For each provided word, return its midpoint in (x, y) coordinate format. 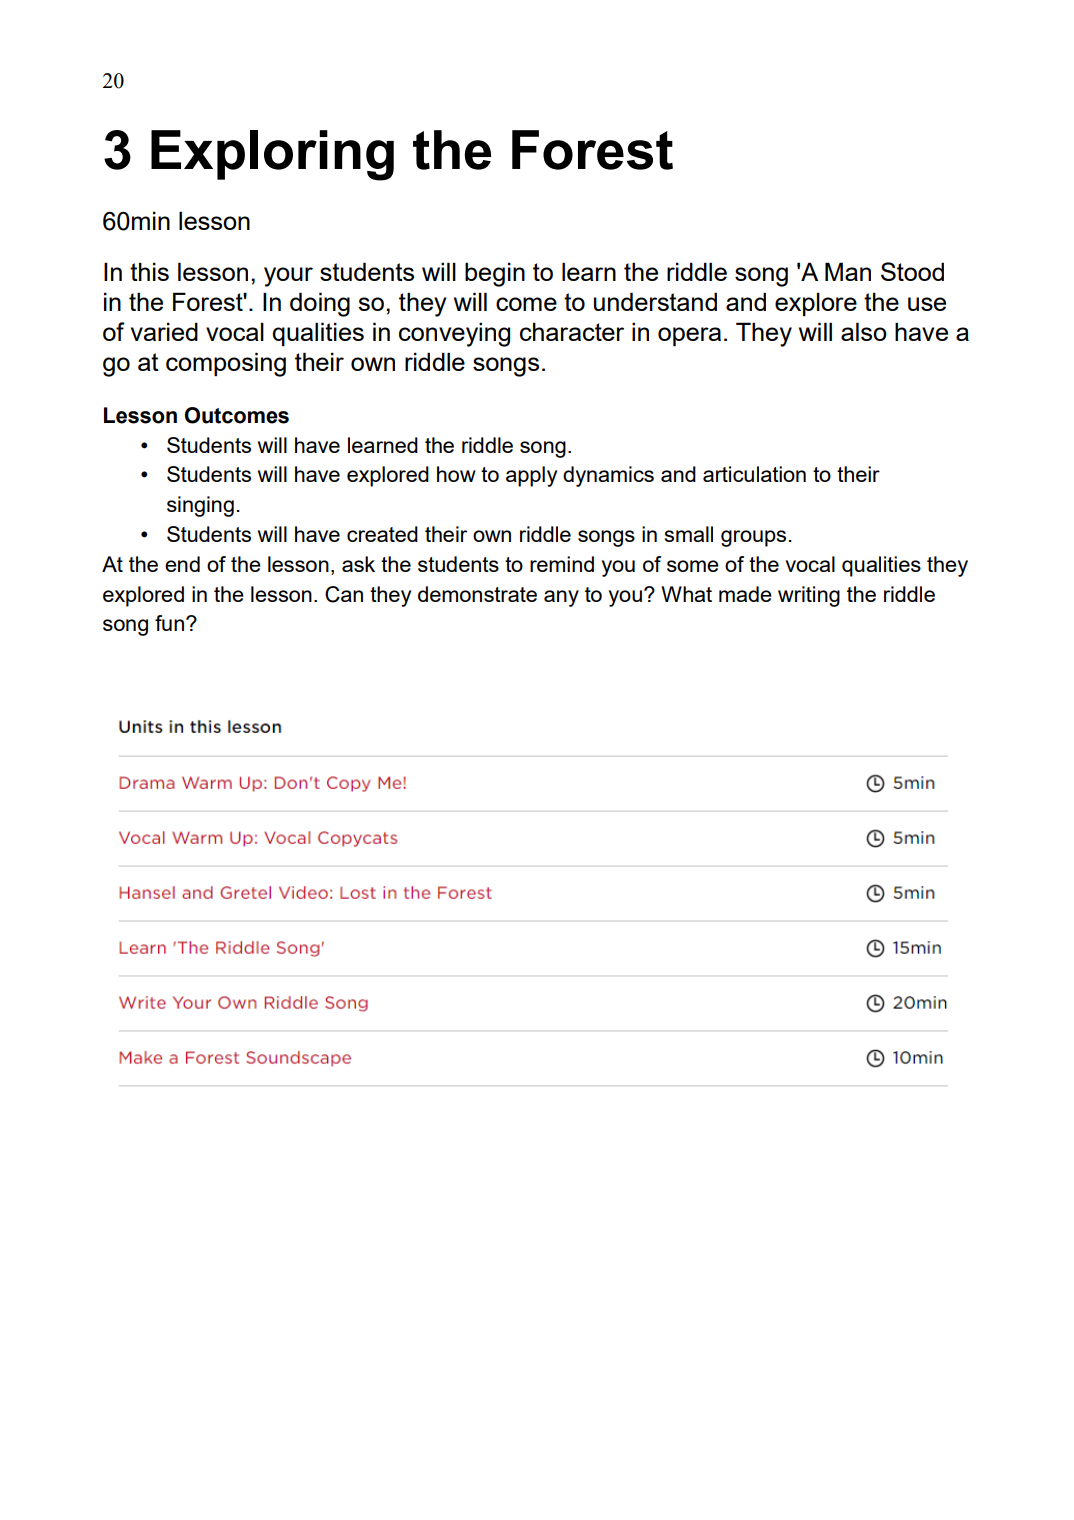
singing (200, 506)
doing (320, 304)
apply (531, 476)
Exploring (272, 155)
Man (848, 271)
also (864, 331)
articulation (754, 474)
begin (495, 274)
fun (169, 623)
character (572, 331)
